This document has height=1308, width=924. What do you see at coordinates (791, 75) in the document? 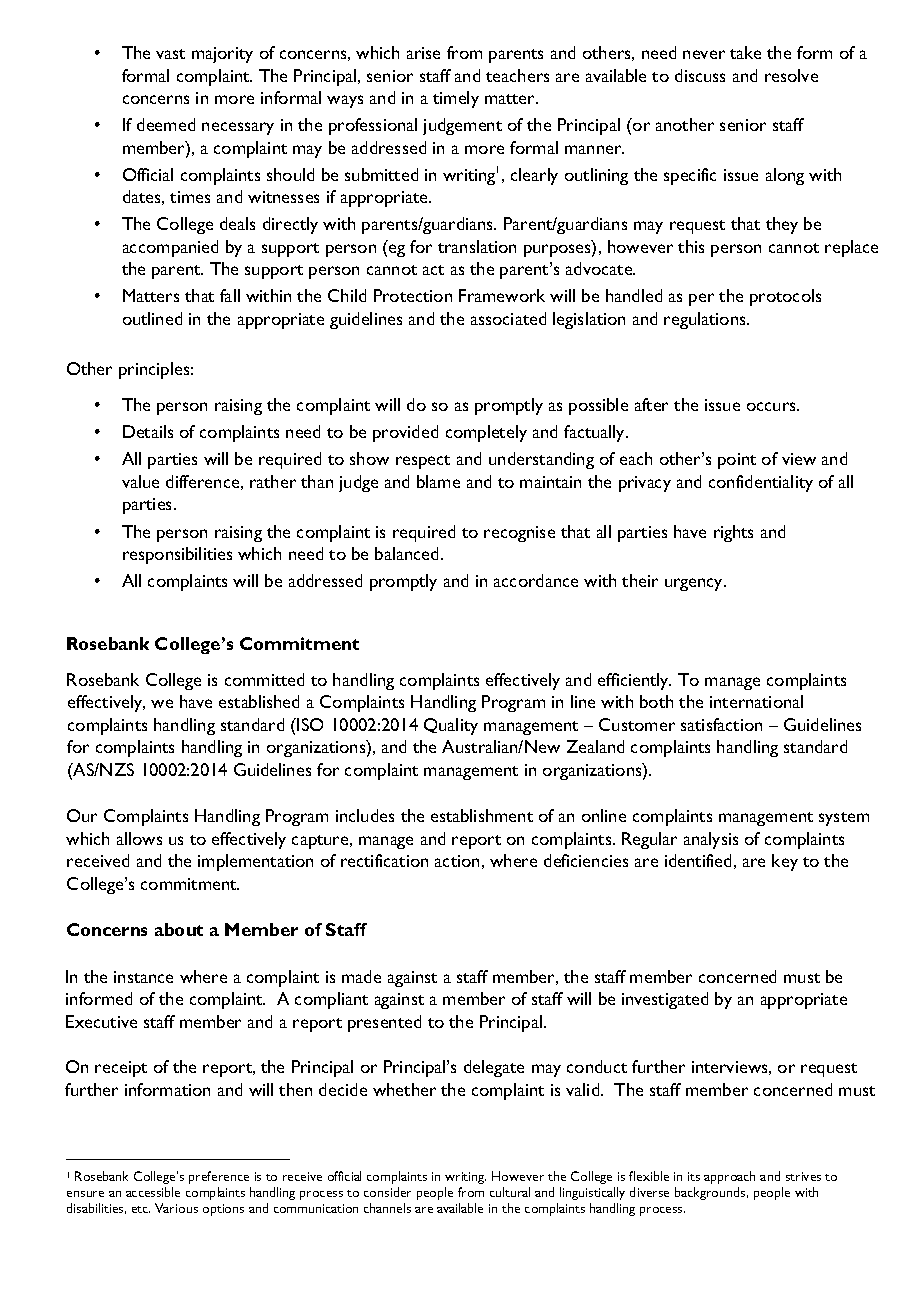
I see `resolve` at bounding box center [791, 75].
